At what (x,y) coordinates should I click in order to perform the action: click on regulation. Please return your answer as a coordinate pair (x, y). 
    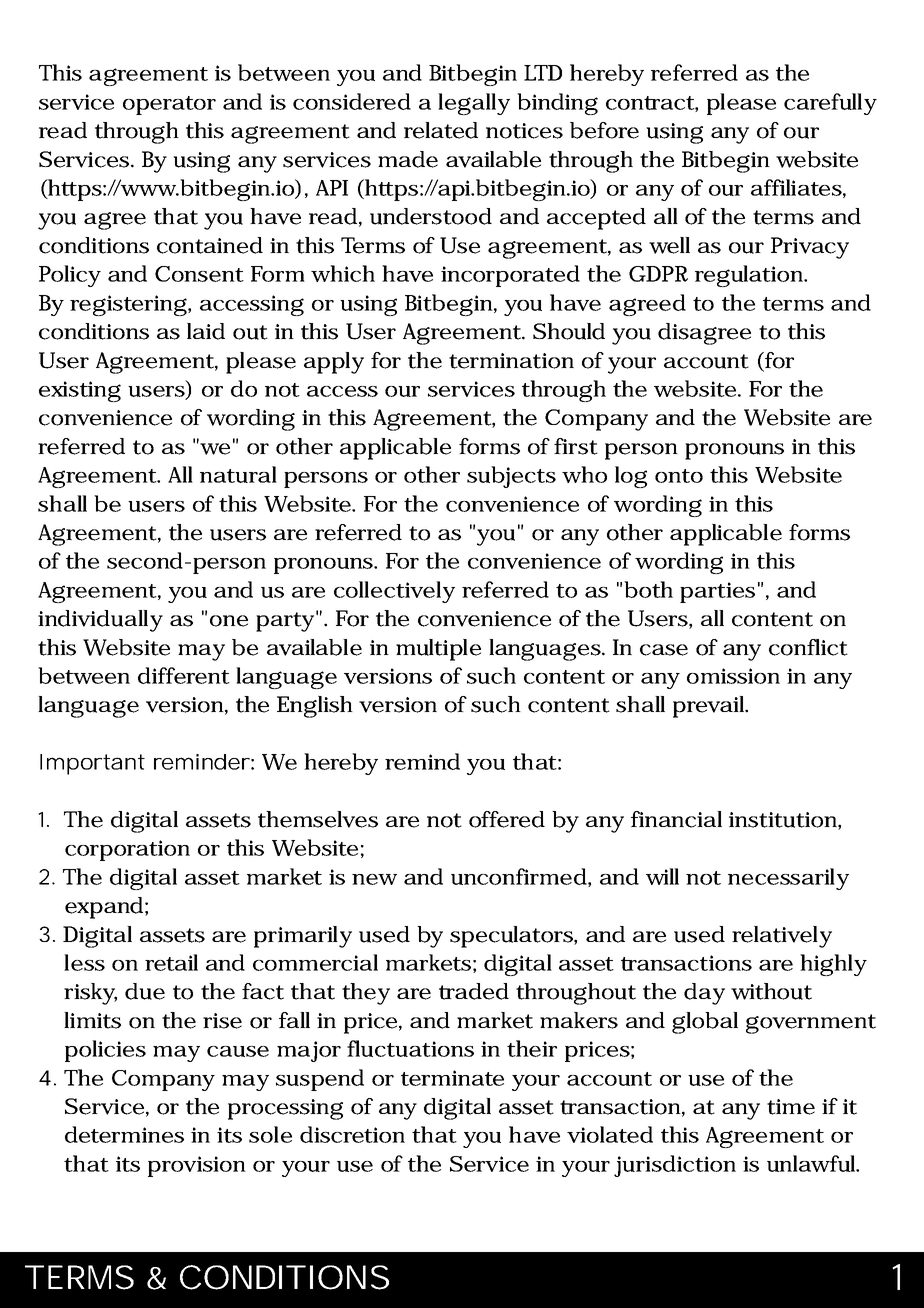
    Looking at the image, I should click on (750, 276).
